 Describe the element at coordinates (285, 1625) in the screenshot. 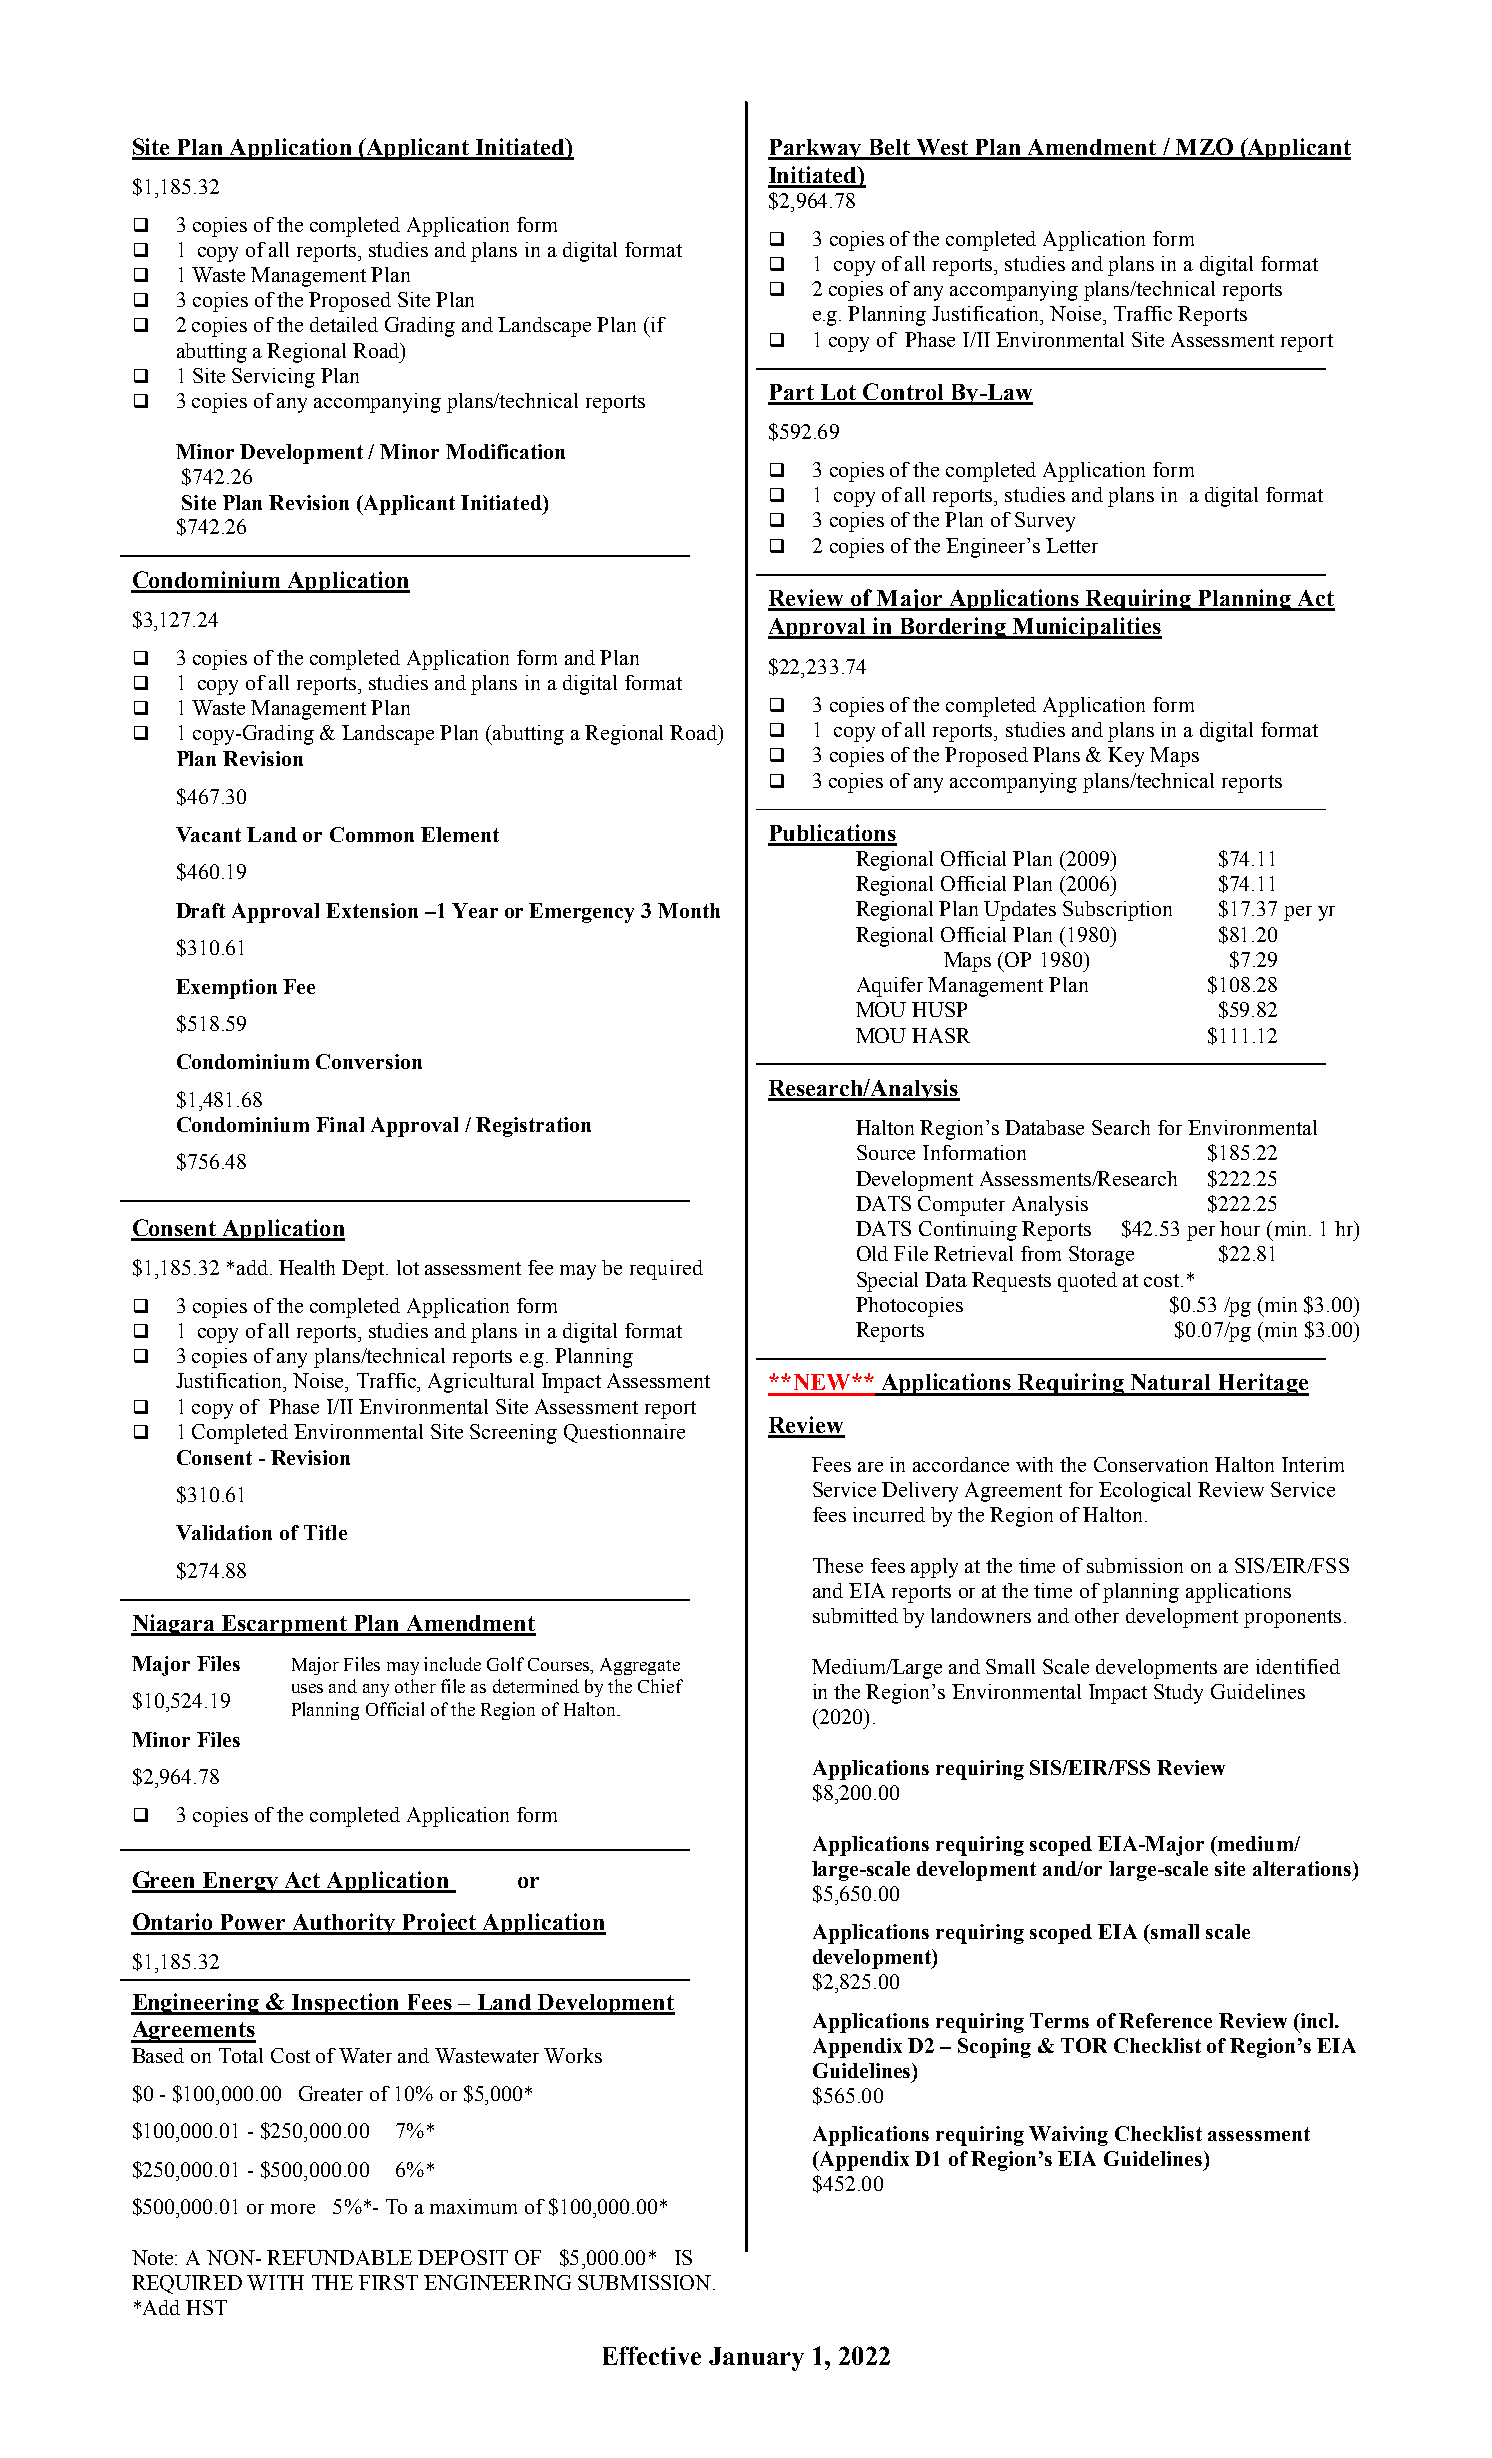

I see `Escarpment` at that location.
